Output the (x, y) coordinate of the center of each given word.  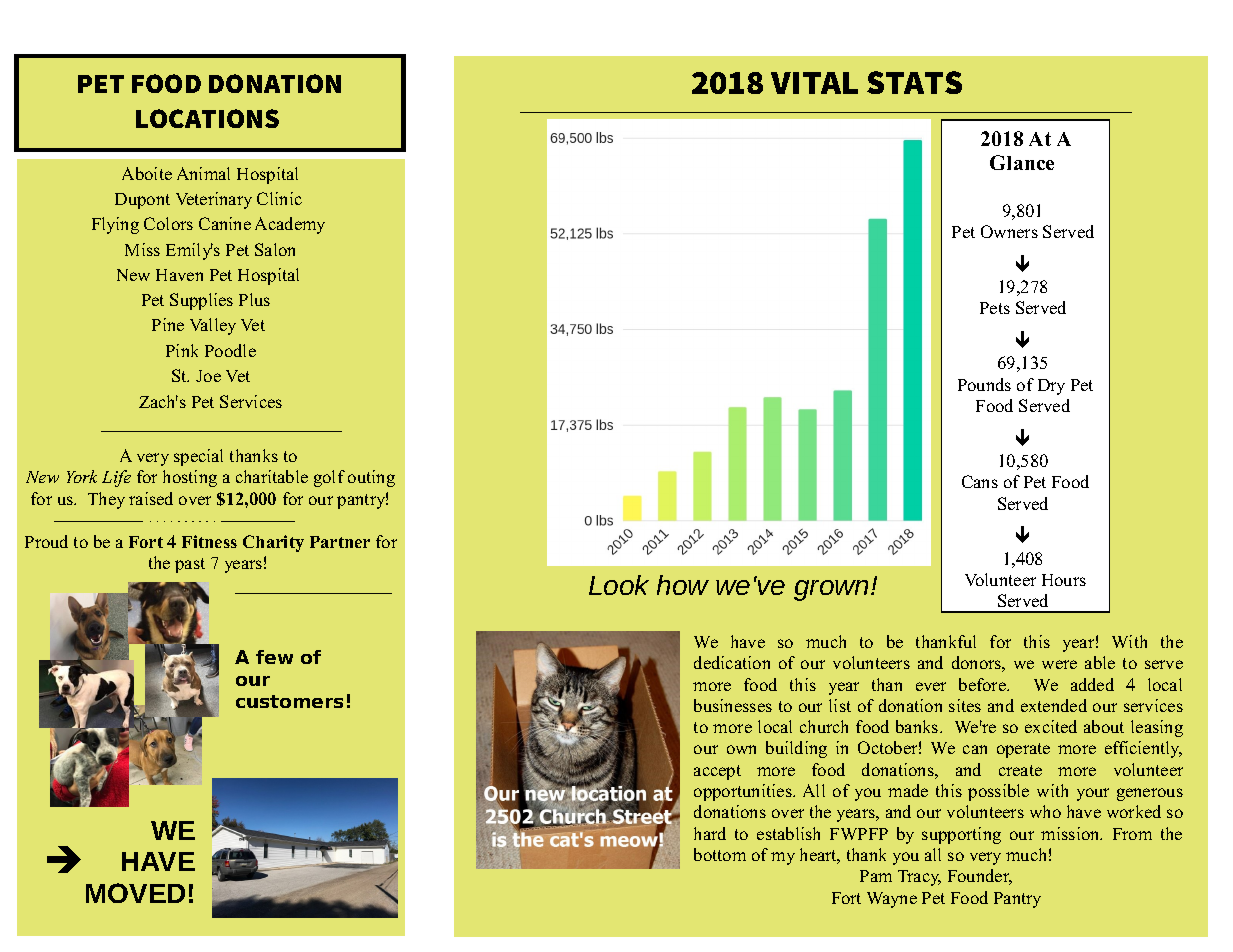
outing (371, 478)
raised (151, 498)
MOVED (135, 893)
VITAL (814, 83)
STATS (914, 82)
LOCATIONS (207, 118)
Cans (980, 481)
